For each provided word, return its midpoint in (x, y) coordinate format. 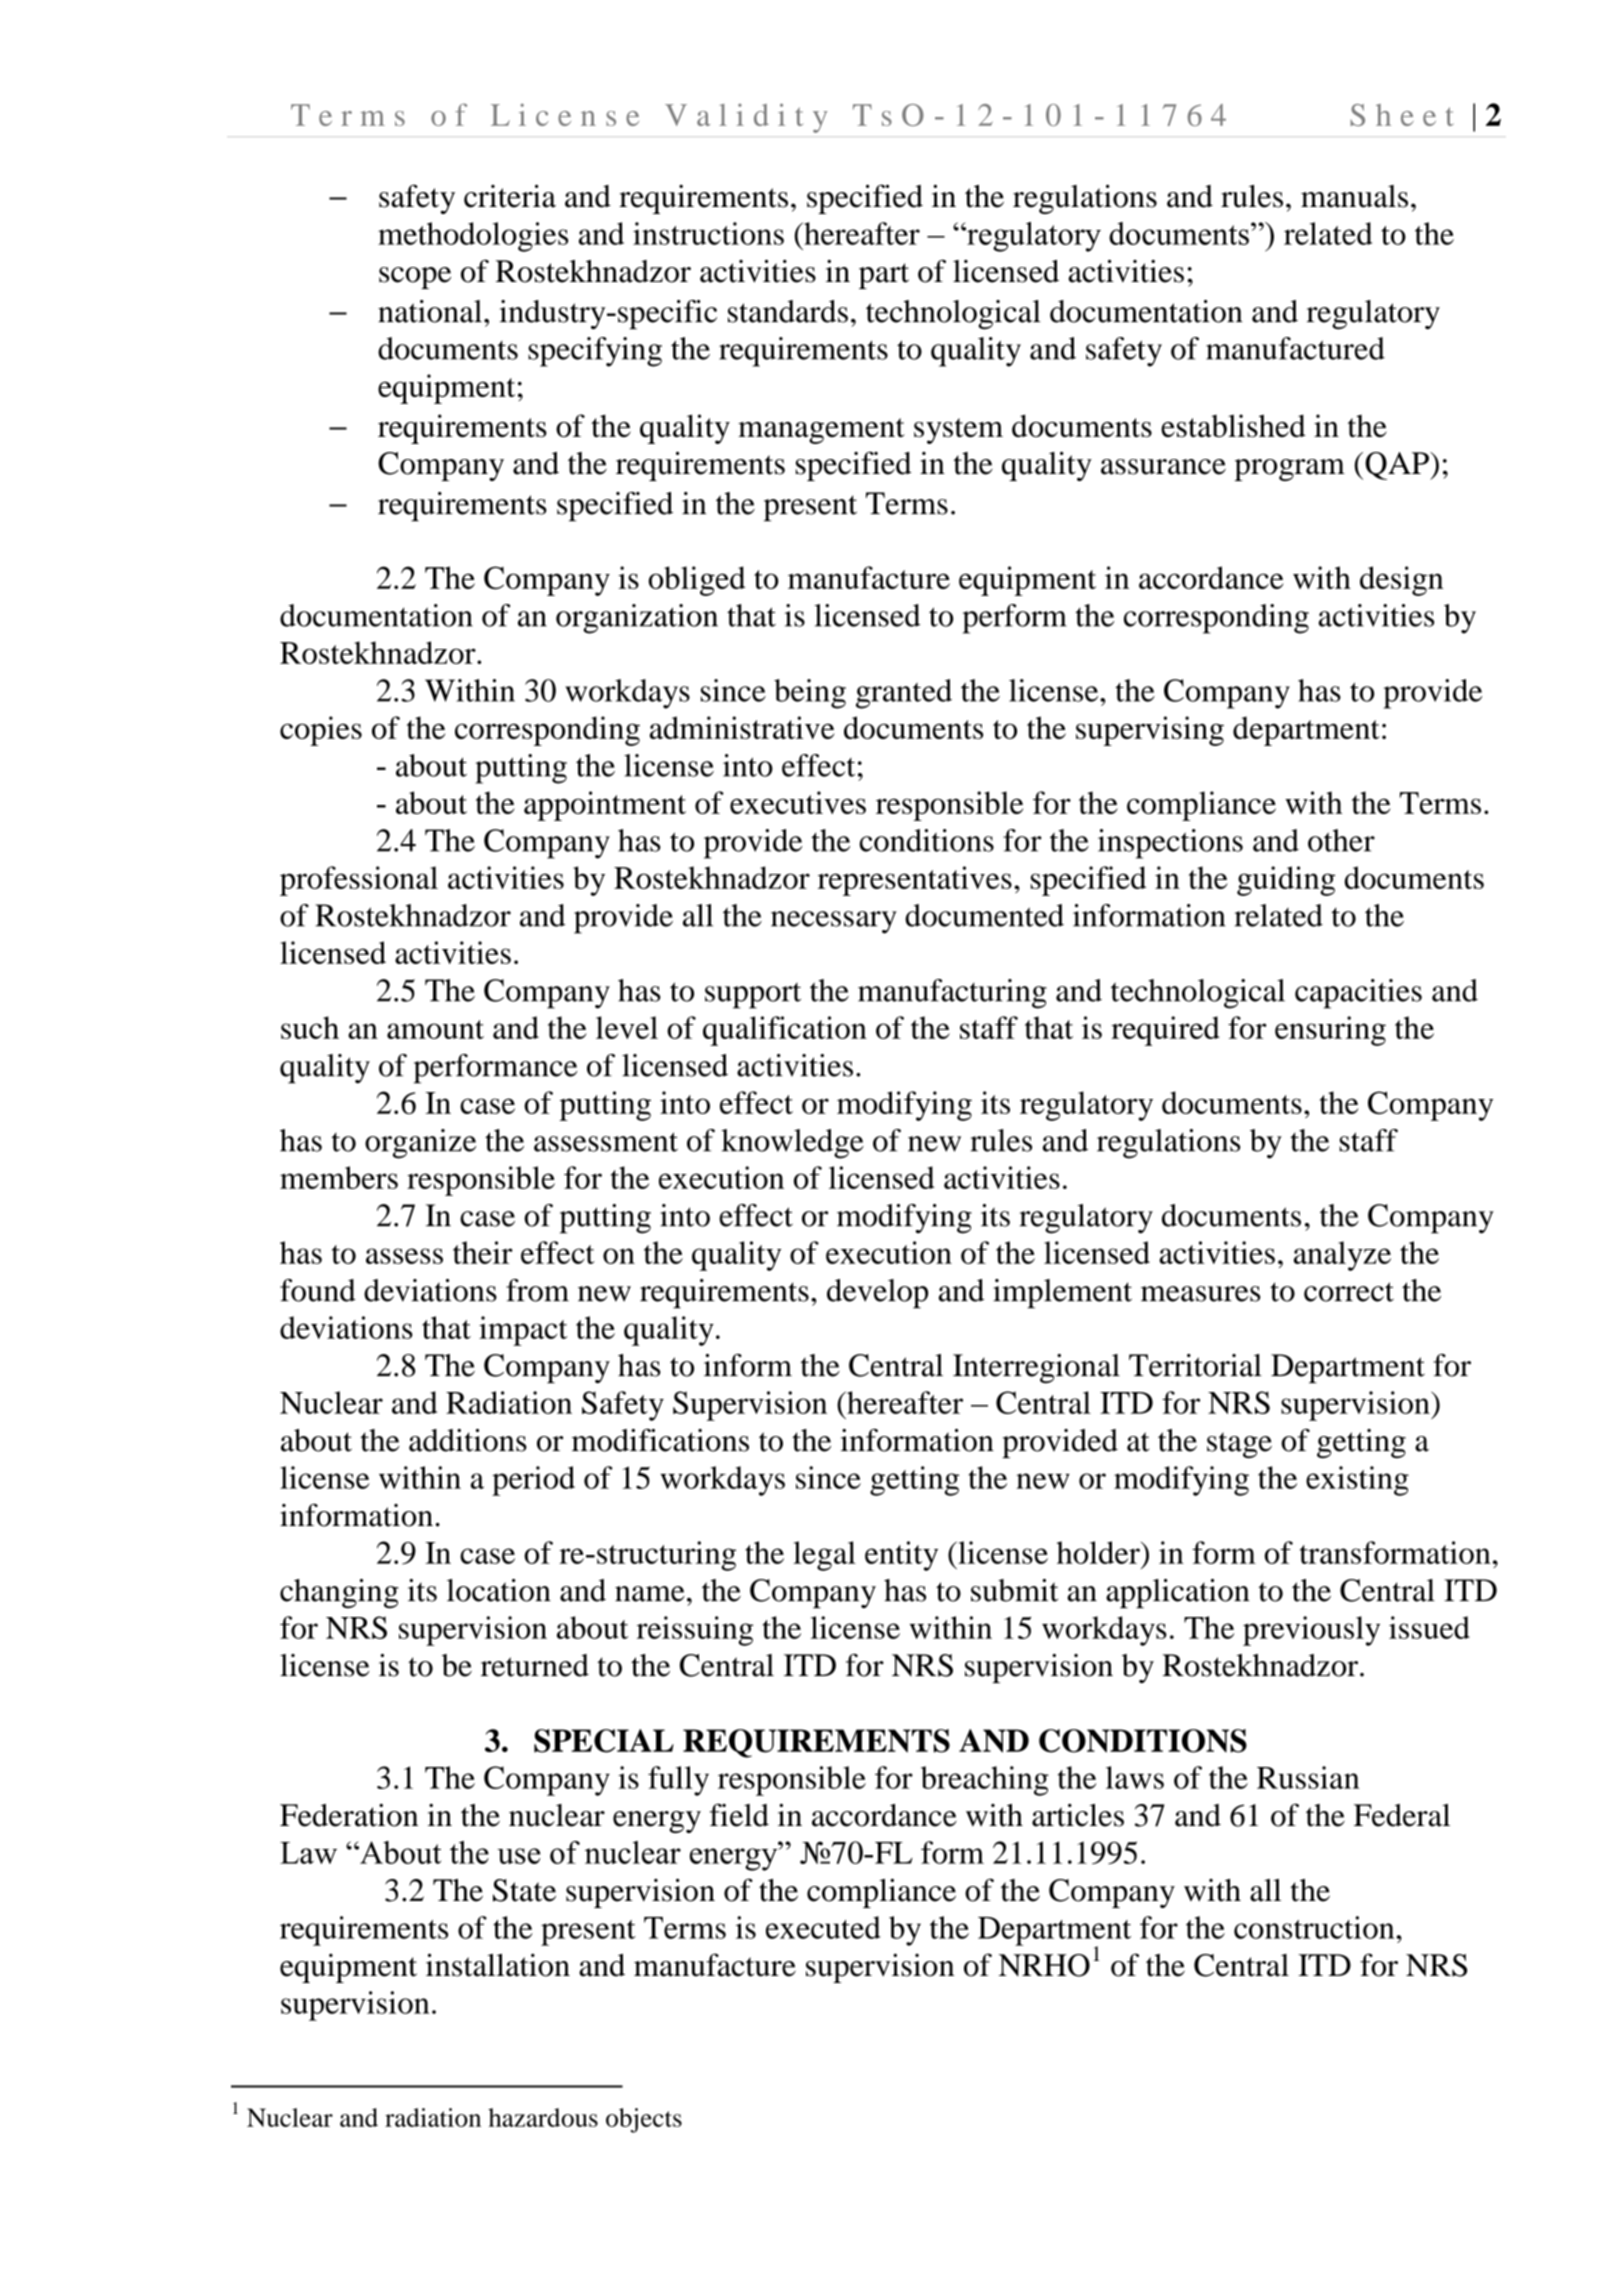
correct (1349, 1292)
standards (788, 311)
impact (523, 1331)
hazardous (543, 2117)
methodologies (473, 237)
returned (535, 1665)
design (1402, 581)
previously (1311, 1631)
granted (904, 694)
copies (321, 731)
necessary (834, 922)
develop (877, 1294)
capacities (1358, 994)
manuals (1354, 196)
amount (435, 1029)
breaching (985, 1781)
